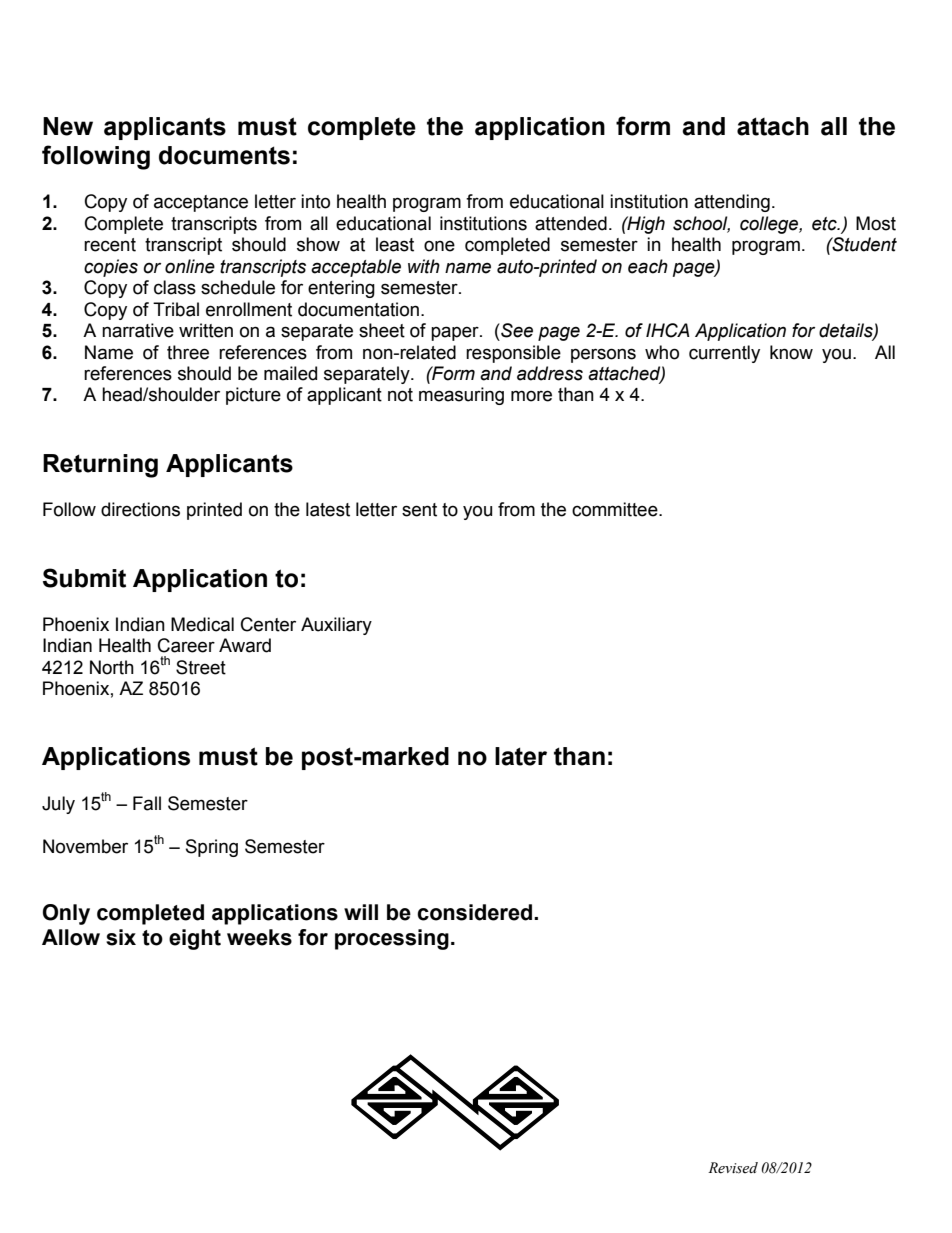 This screenshot has height=1233, width=952. I want to click on eight, so click(195, 939).
